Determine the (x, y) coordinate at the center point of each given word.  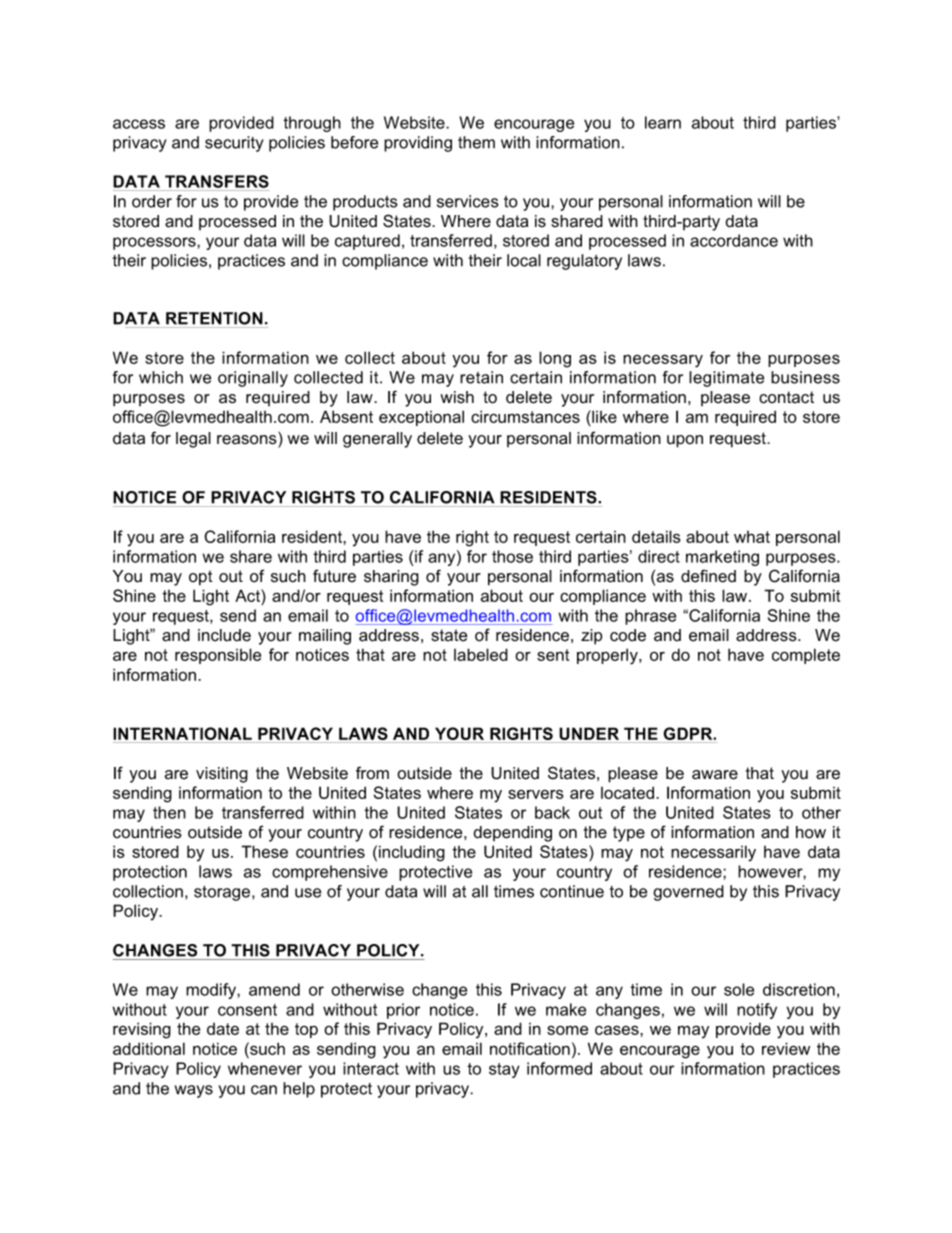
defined (708, 576)
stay (504, 1070)
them (476, 142)
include (224, 635)
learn (663, 122)
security (234, 144)
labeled (481, 654)
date (223, 1029)
